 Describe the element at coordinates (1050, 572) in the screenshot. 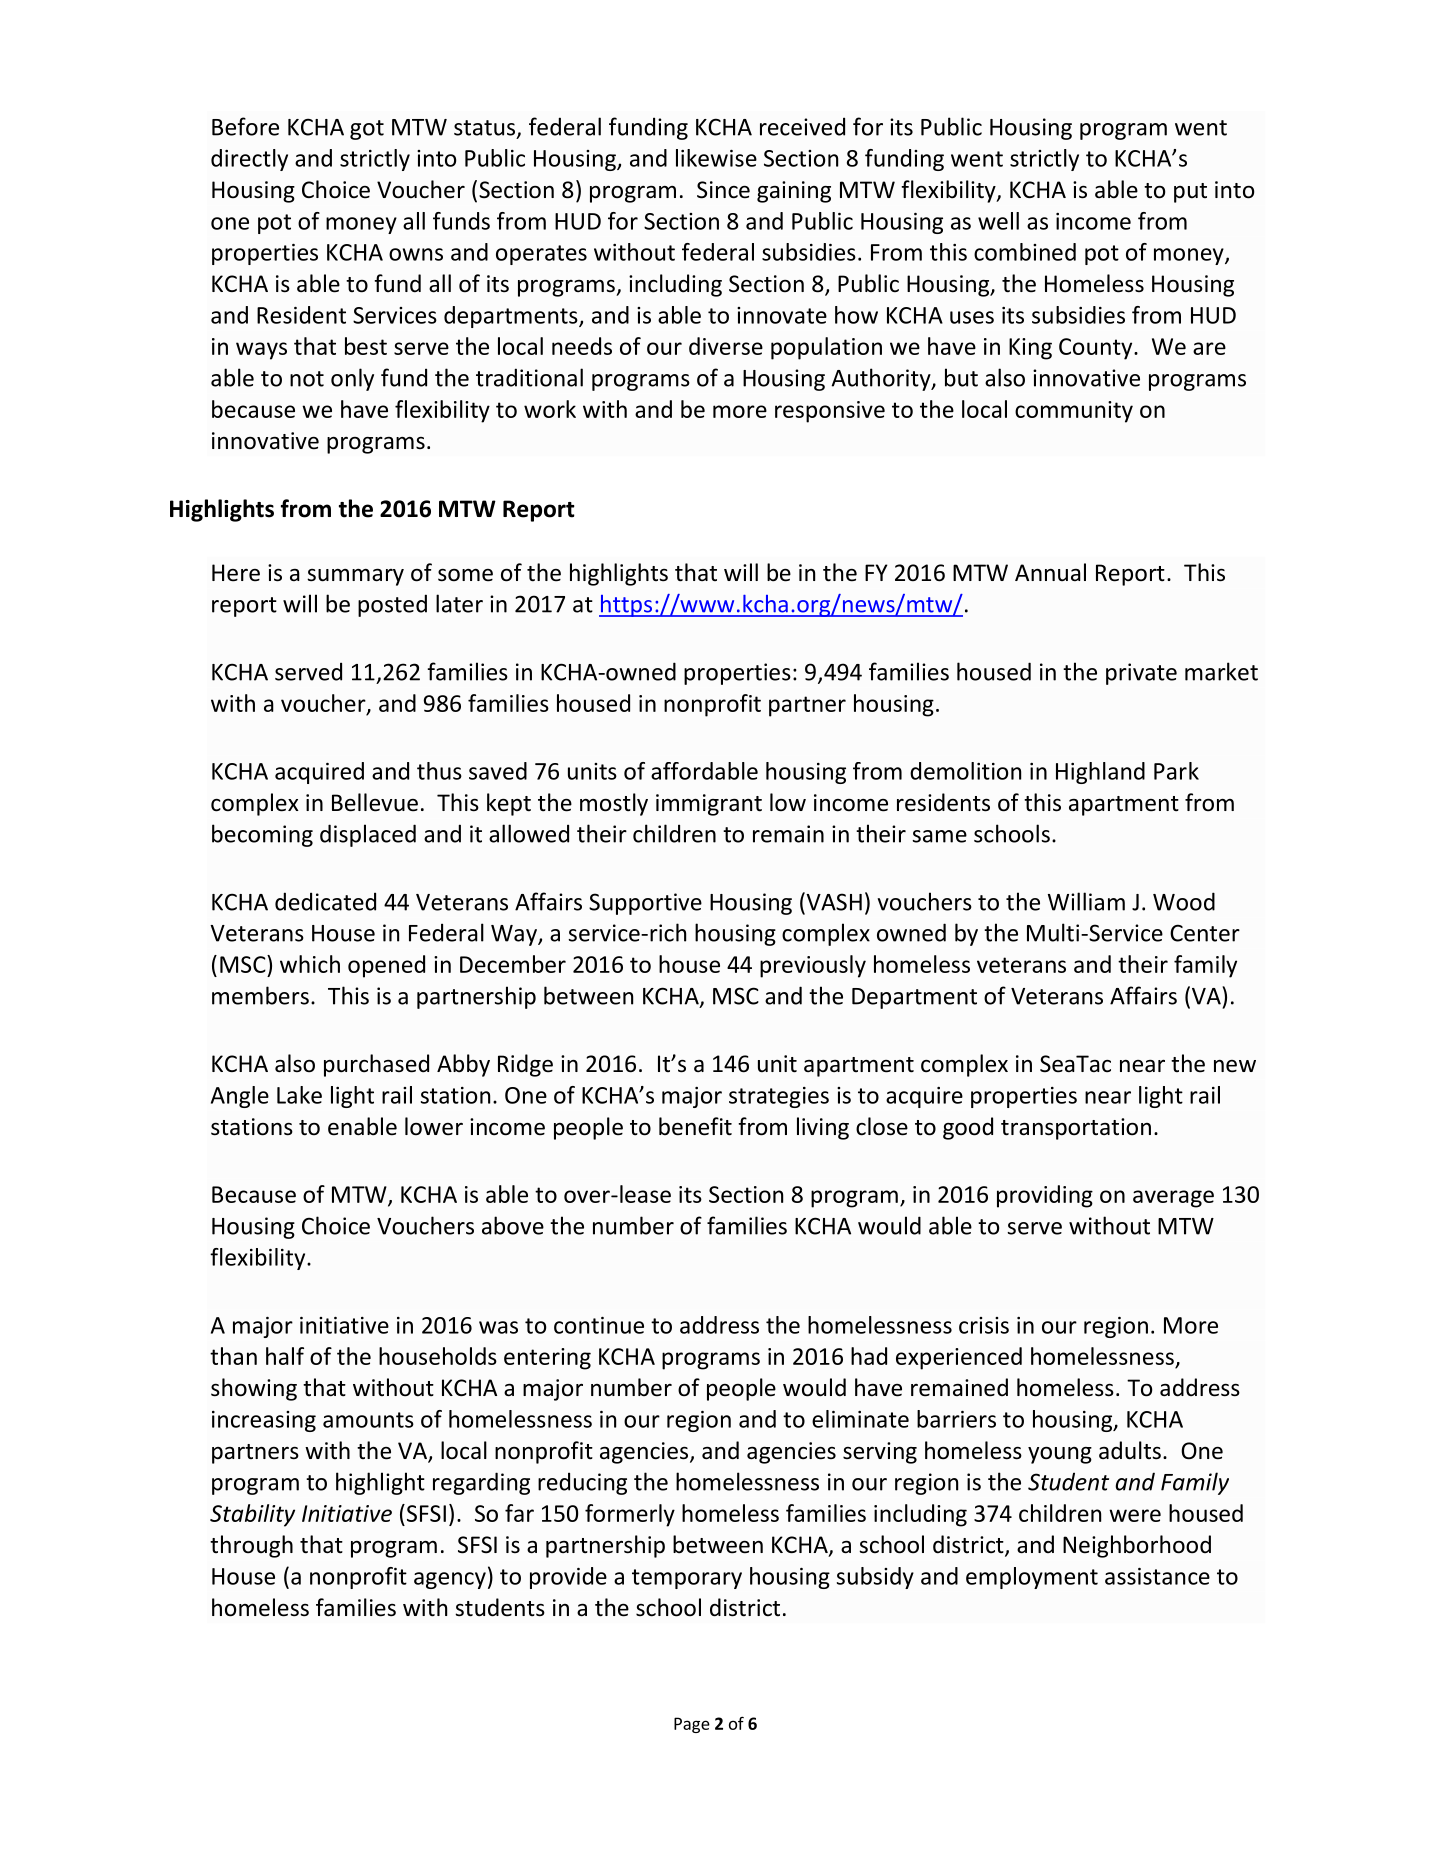

I see `Annual` at that location.
